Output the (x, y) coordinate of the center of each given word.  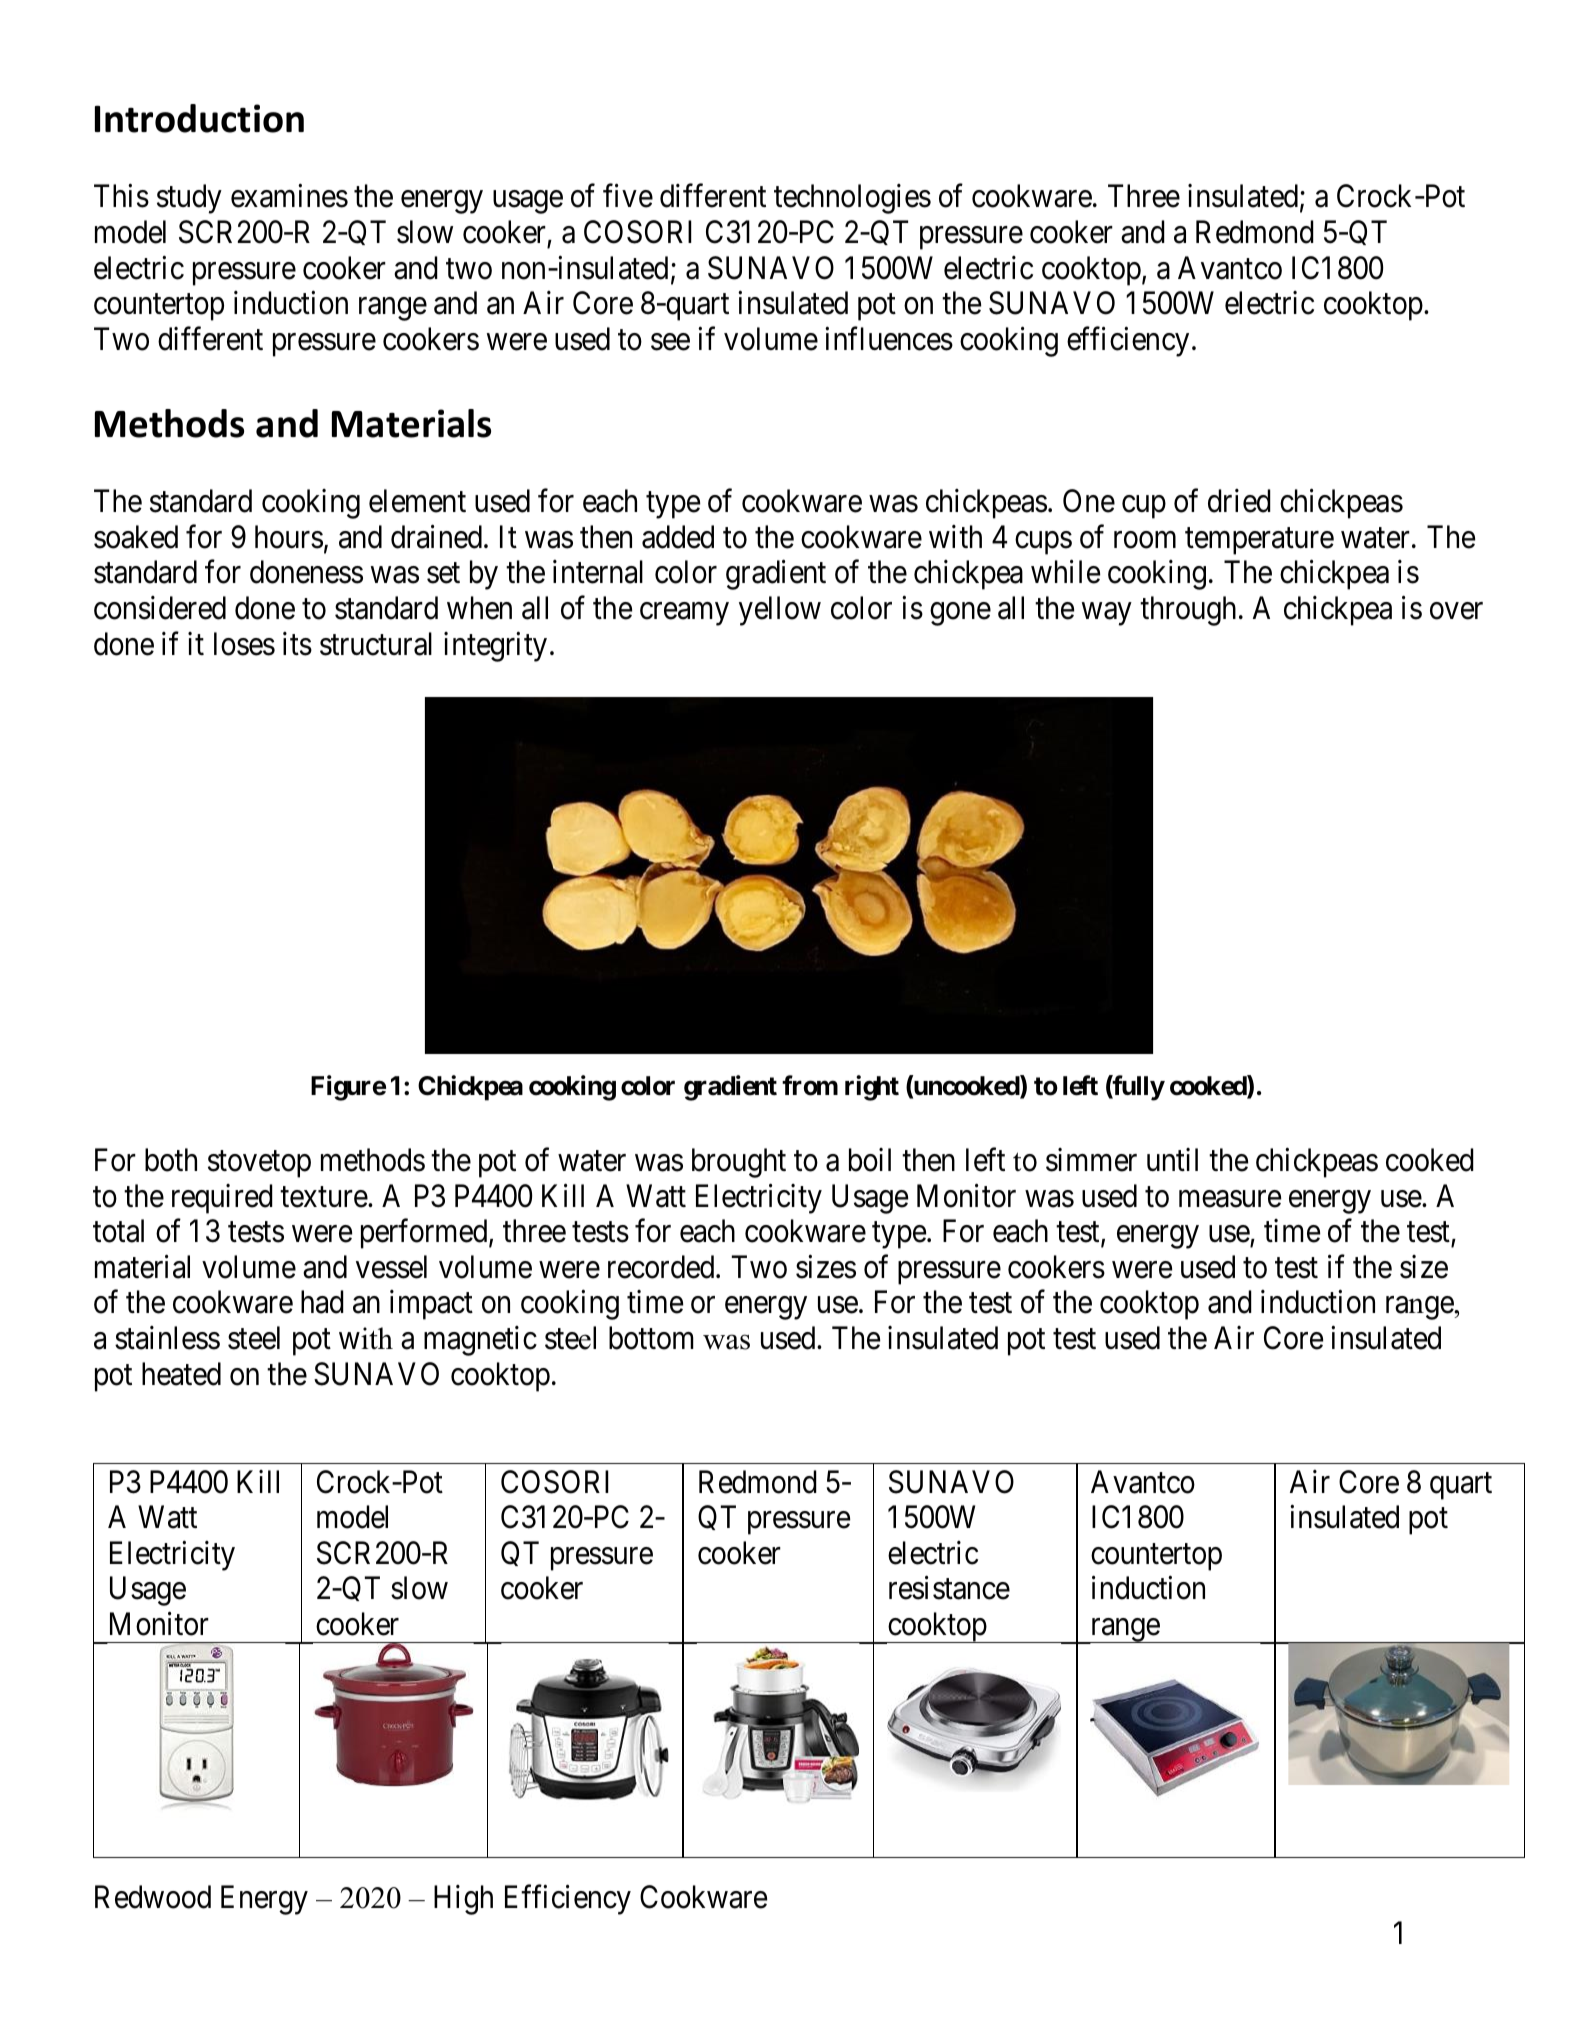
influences (889, 339)
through (1188, 611)
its (297, 644)
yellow (780, 611)
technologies (852, 199)
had (322, 1302)
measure (1230, 1199)
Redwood (153, 1897)
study (189, 199)
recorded (662, 1267)
